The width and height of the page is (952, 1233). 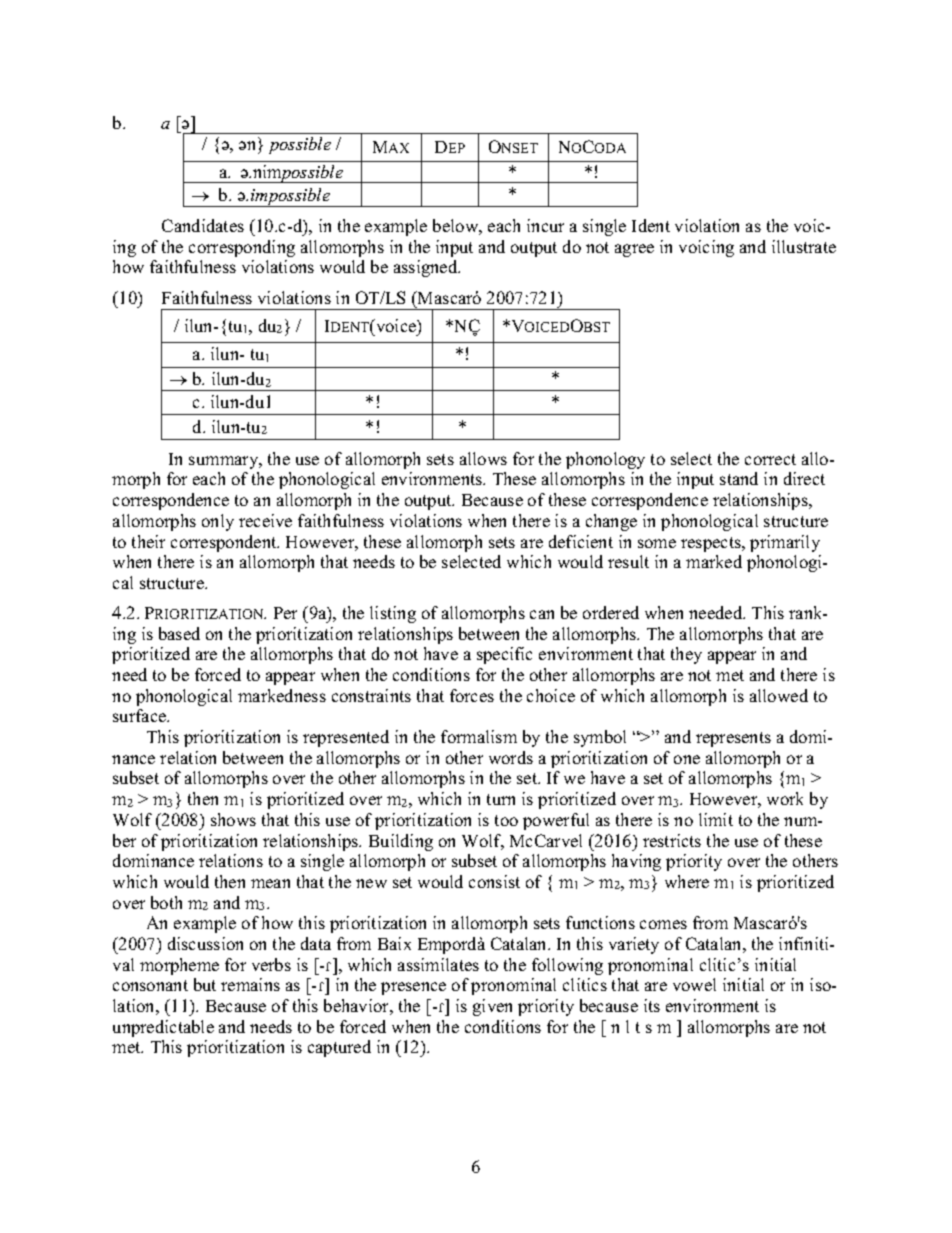 What do you see at coordinates (242, 248) in the page?
I see `corresponding` at bounding box center [242, 248].
